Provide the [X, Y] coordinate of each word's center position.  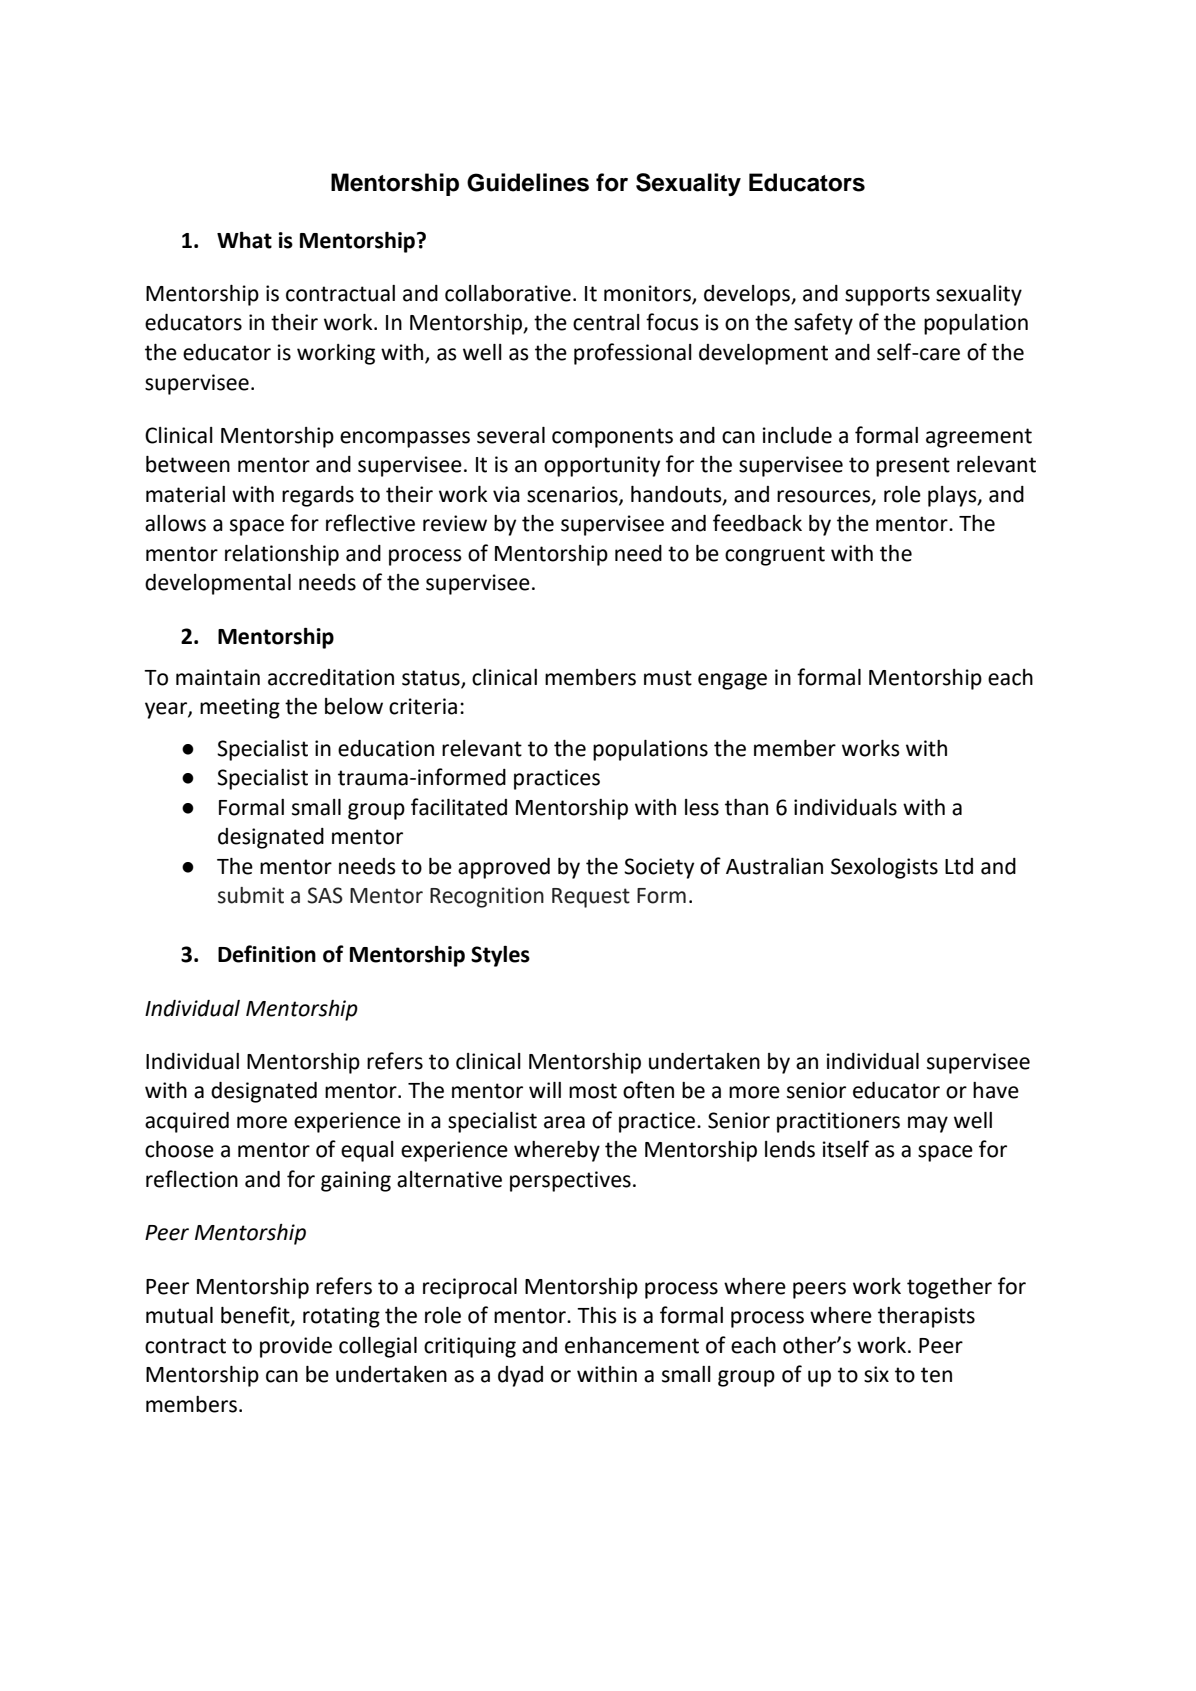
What [244, 240]
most [593, 1091]
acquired [187, 1122]
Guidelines [528, 182]
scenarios [573, 495]
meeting [240, 708]
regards [318, 496]
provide [296, 1347]
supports [887, 296]
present [913, 467]
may [928, 1124]
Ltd [959, 866]
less [702, 807]
